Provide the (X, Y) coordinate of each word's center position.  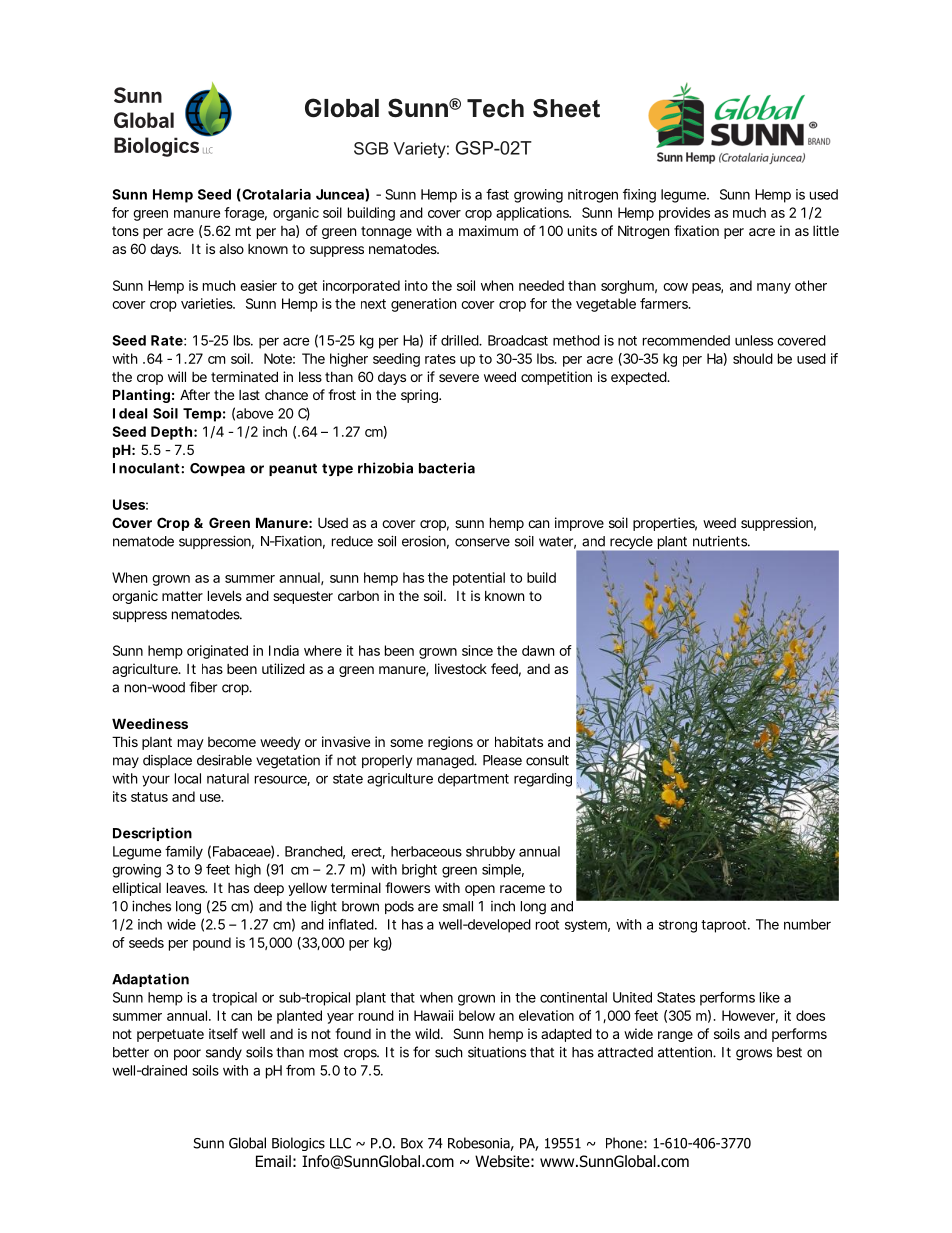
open (480, 890)
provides (684, 214)
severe (459, 378)
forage (244, 214)
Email (273, 1161)
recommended (686, 340)
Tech (495, 108)
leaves (186, 887)
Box (412, 1143)
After (195, 394)
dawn (538, 650)
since (477, 650)
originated (217, 652)
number (807, 924)
